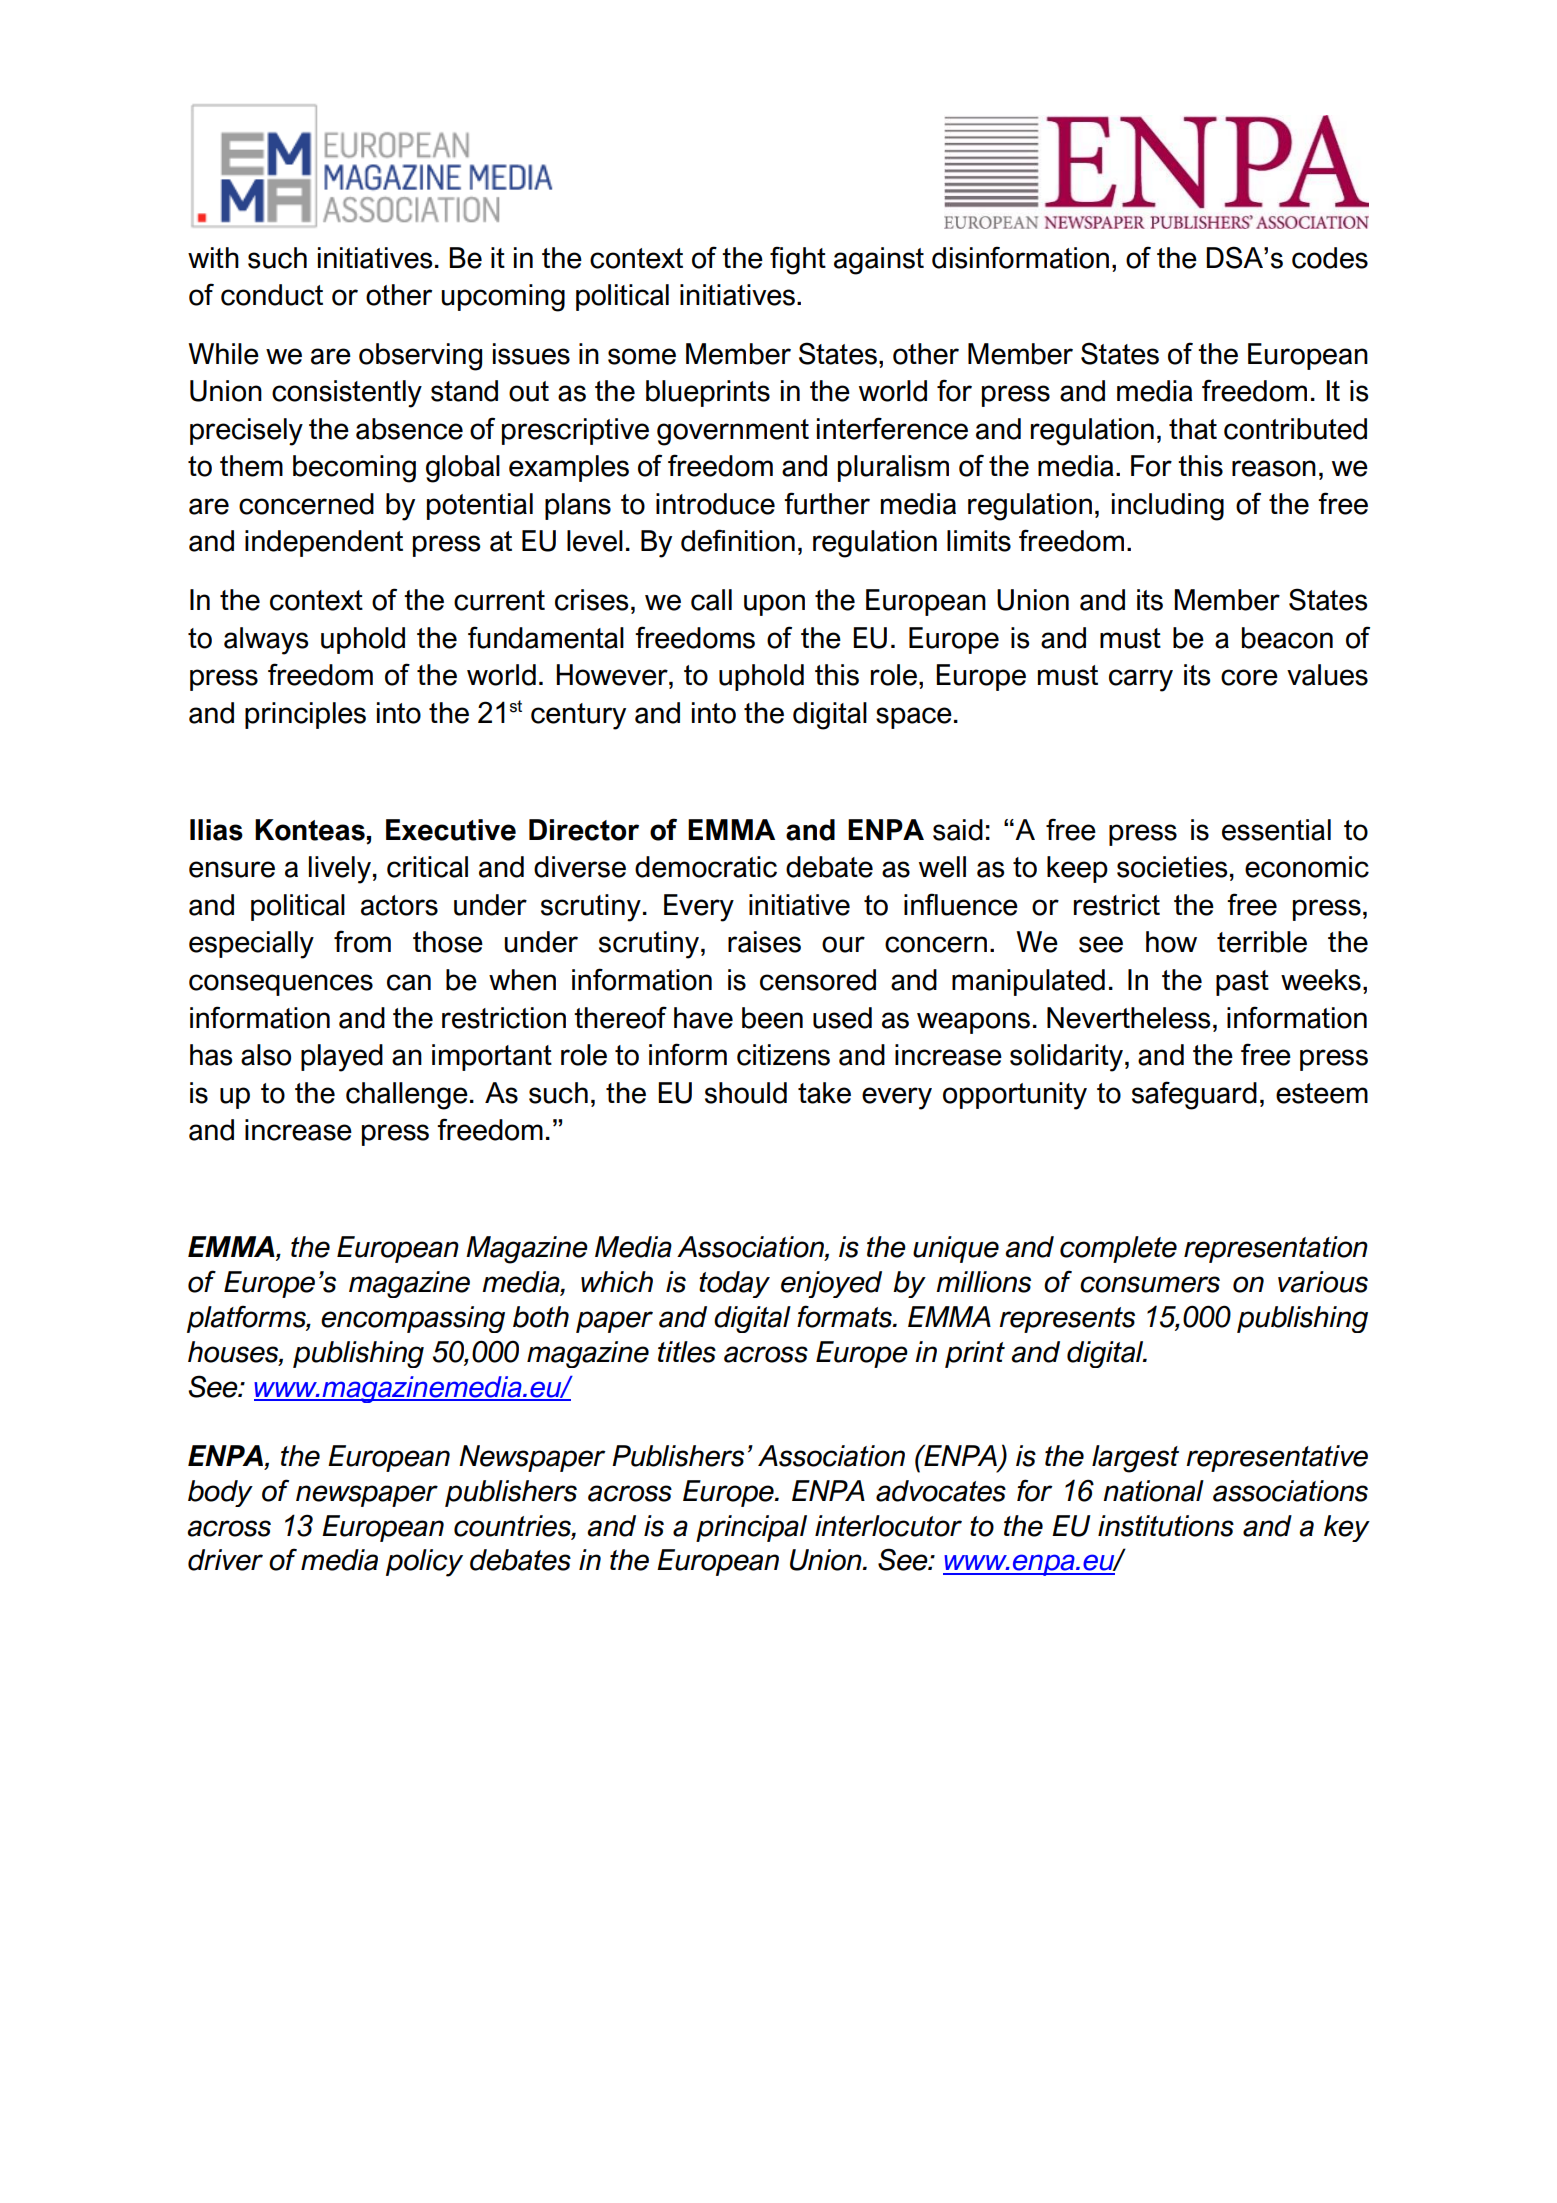  I want to click on should, so click(746, 1093).
